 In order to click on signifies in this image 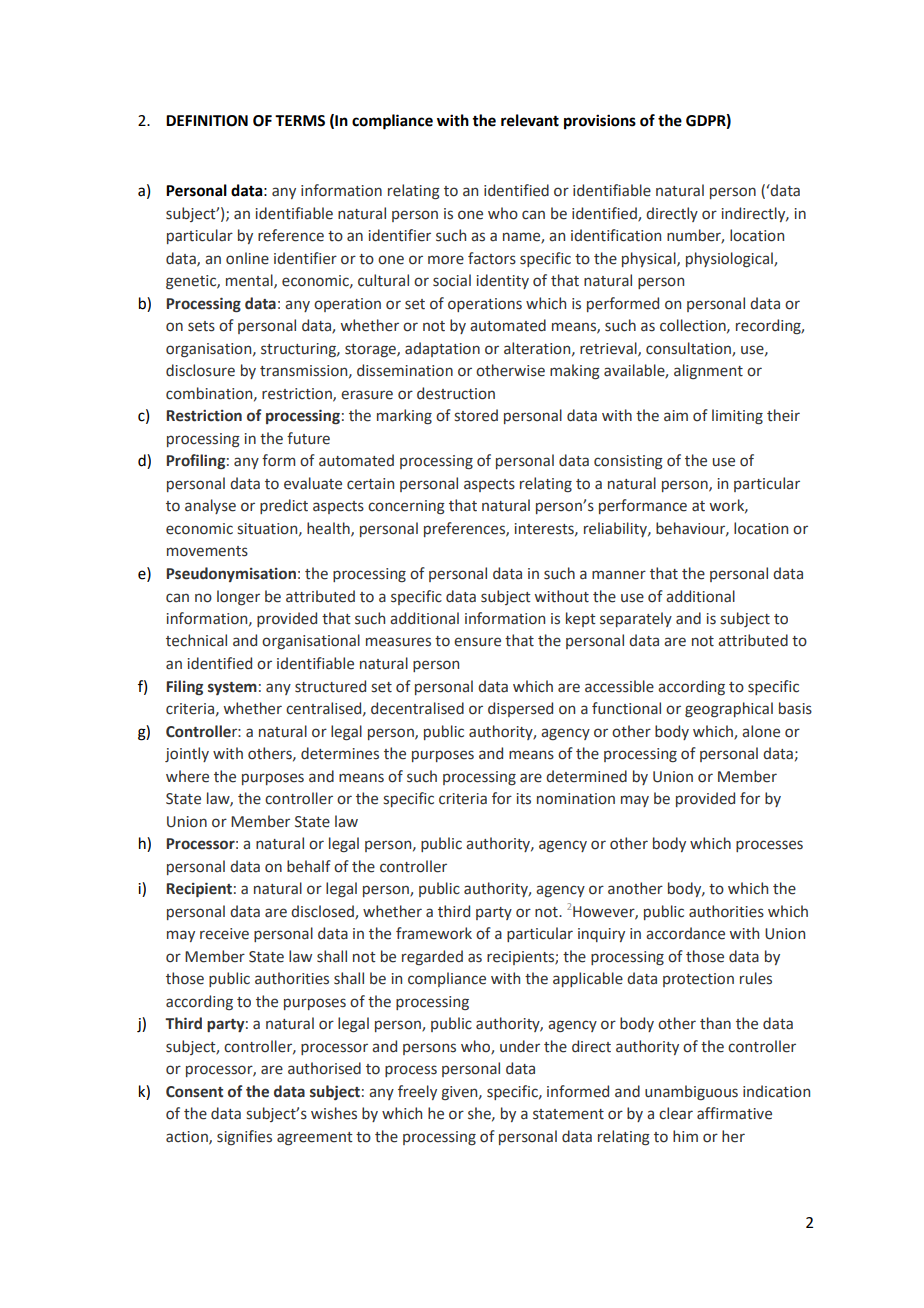, I will do `click(244, 1137)`.
